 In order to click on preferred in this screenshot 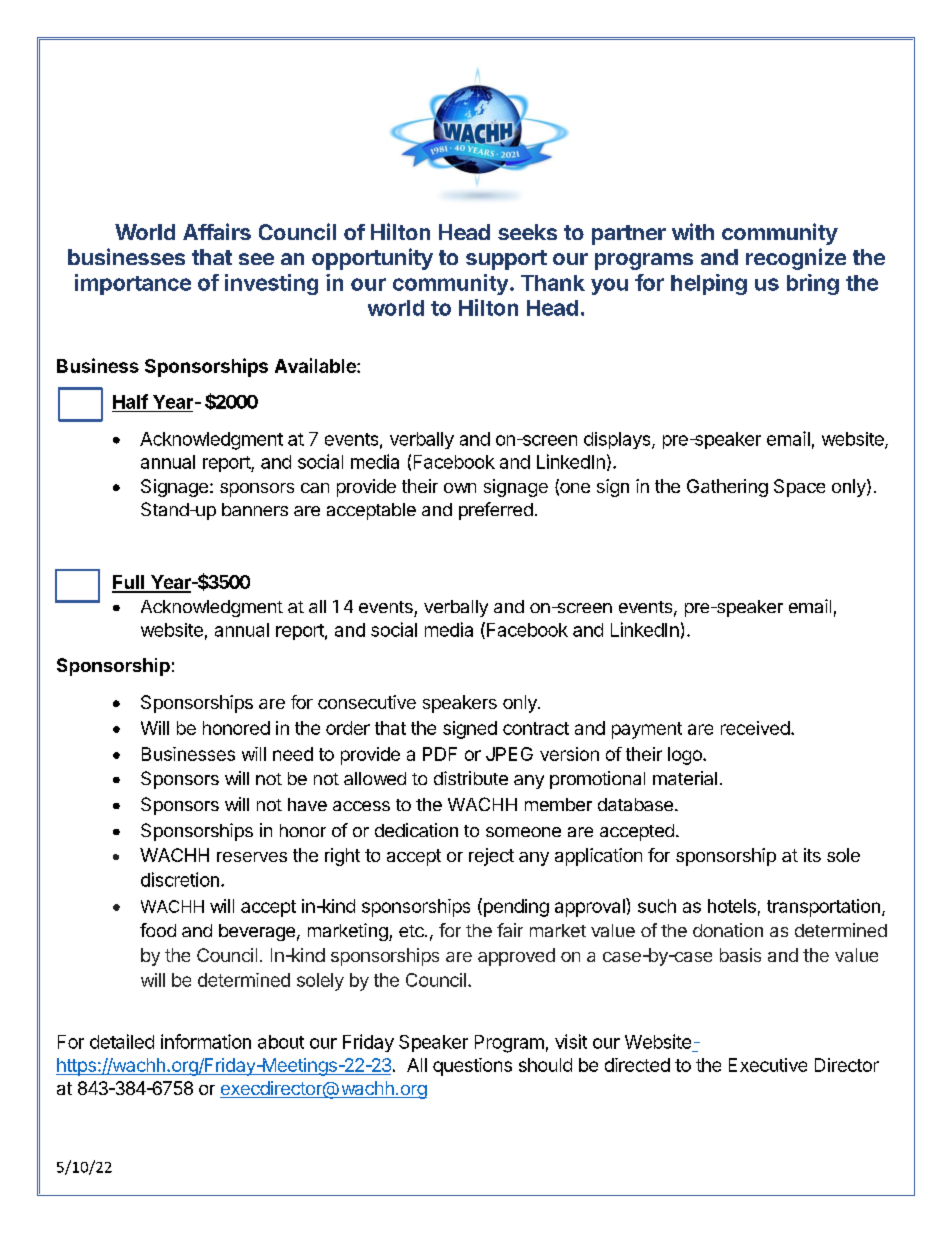, I will do `click(496, 511)`.
